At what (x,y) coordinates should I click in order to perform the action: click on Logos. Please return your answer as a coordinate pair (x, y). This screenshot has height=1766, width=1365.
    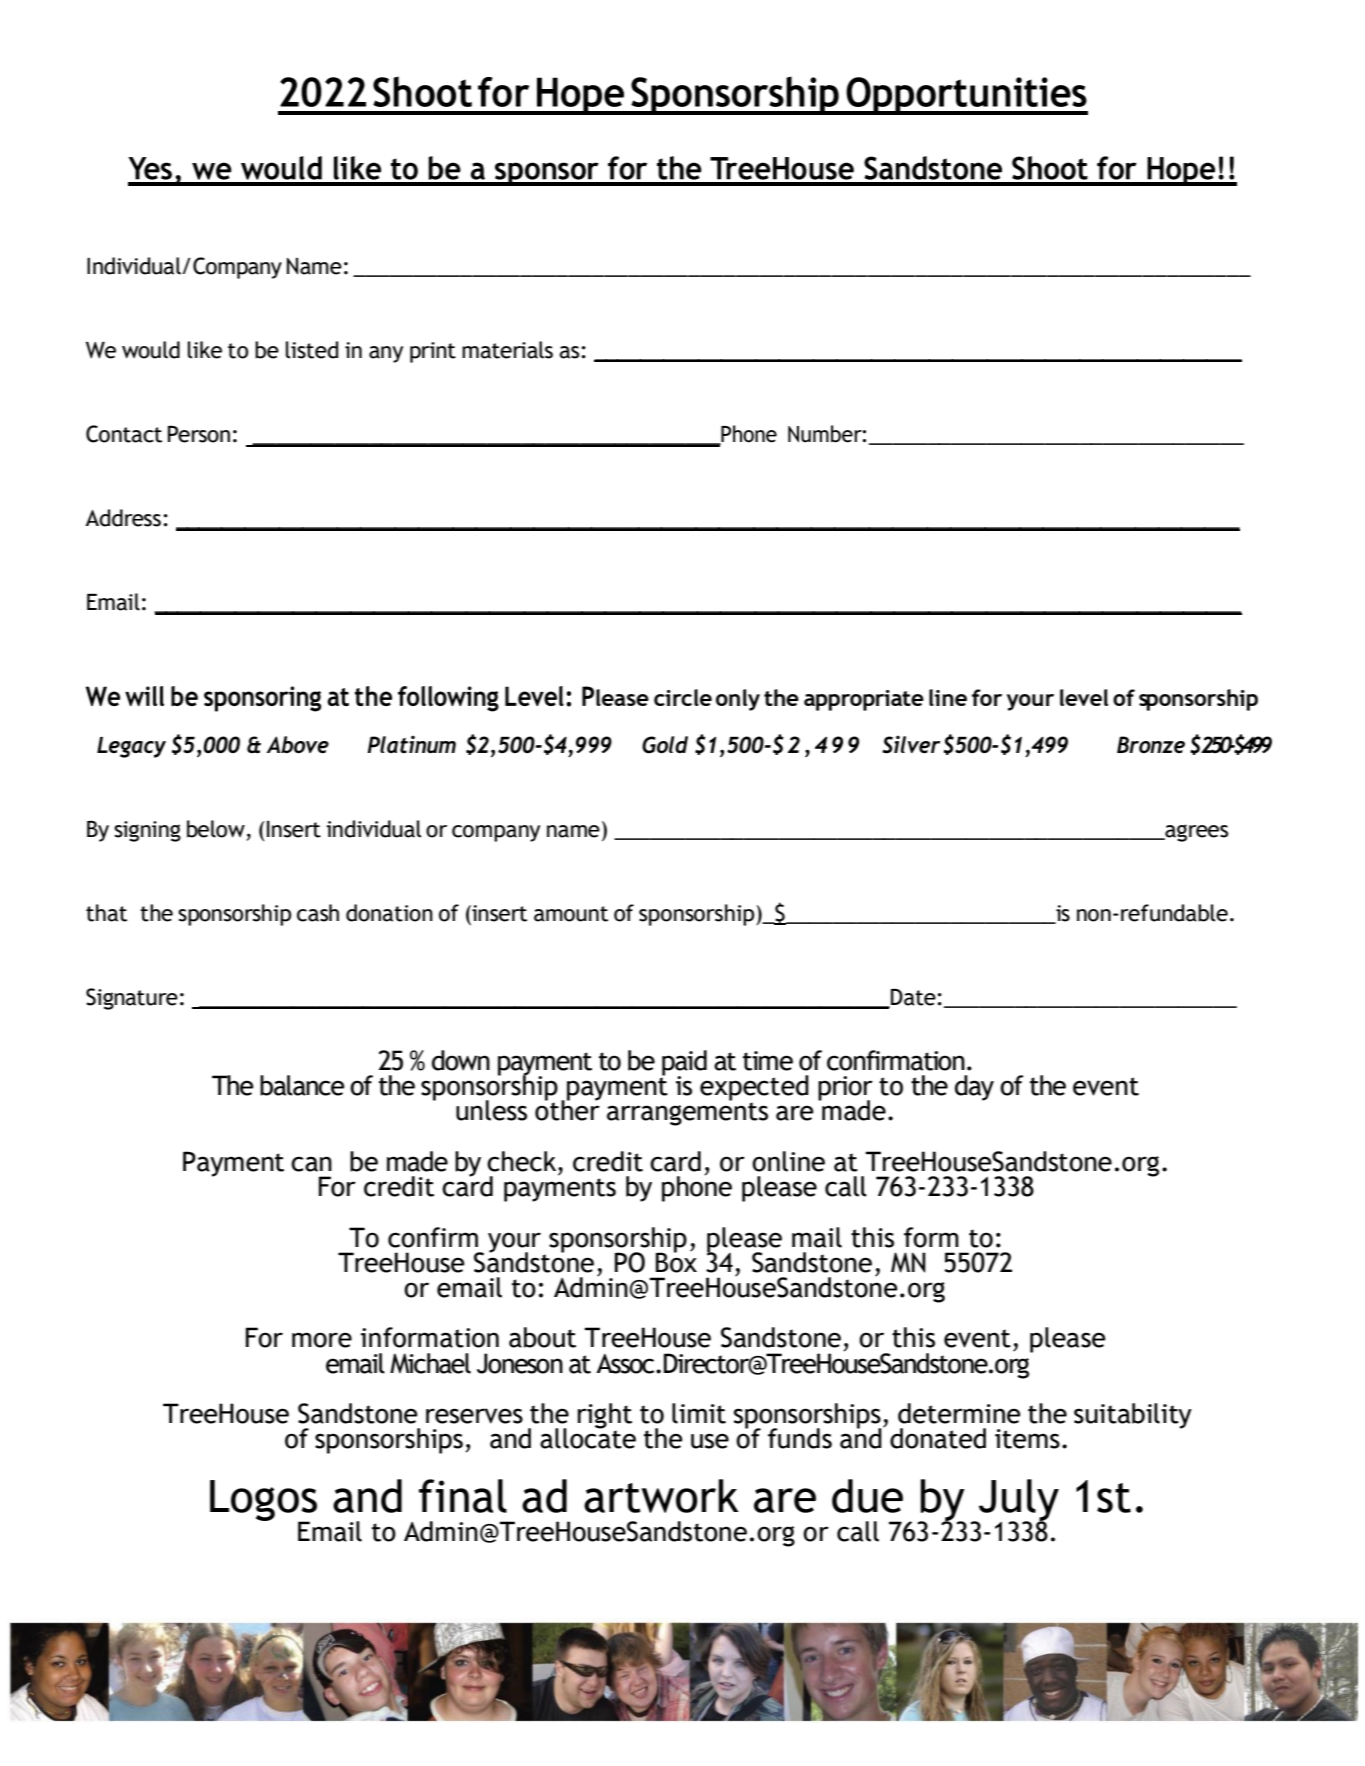
    Looking at the image, I should click on (263, 1501).
